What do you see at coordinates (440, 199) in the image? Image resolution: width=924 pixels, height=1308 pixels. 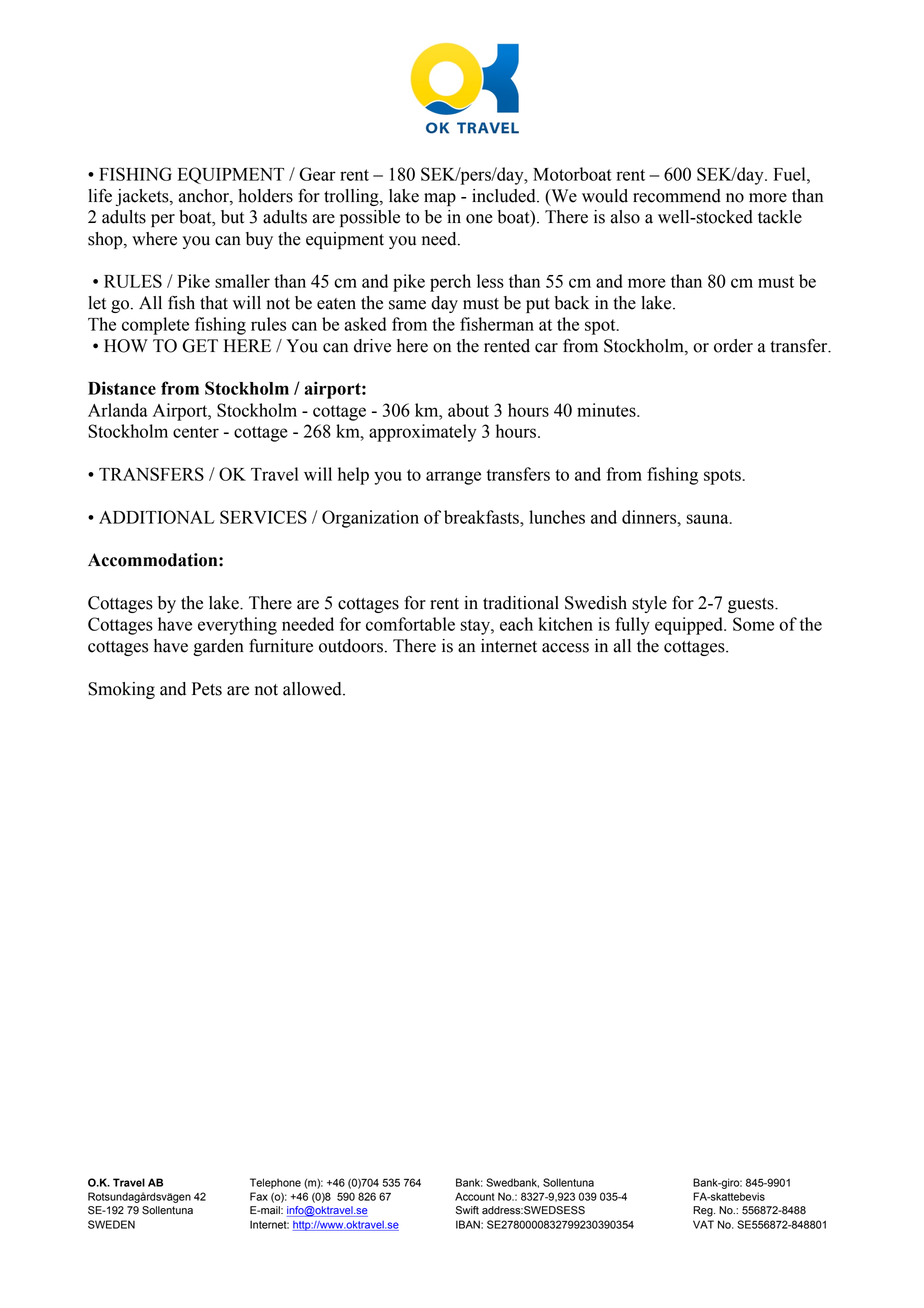 I see `map` at bounding box center [440, 199].
